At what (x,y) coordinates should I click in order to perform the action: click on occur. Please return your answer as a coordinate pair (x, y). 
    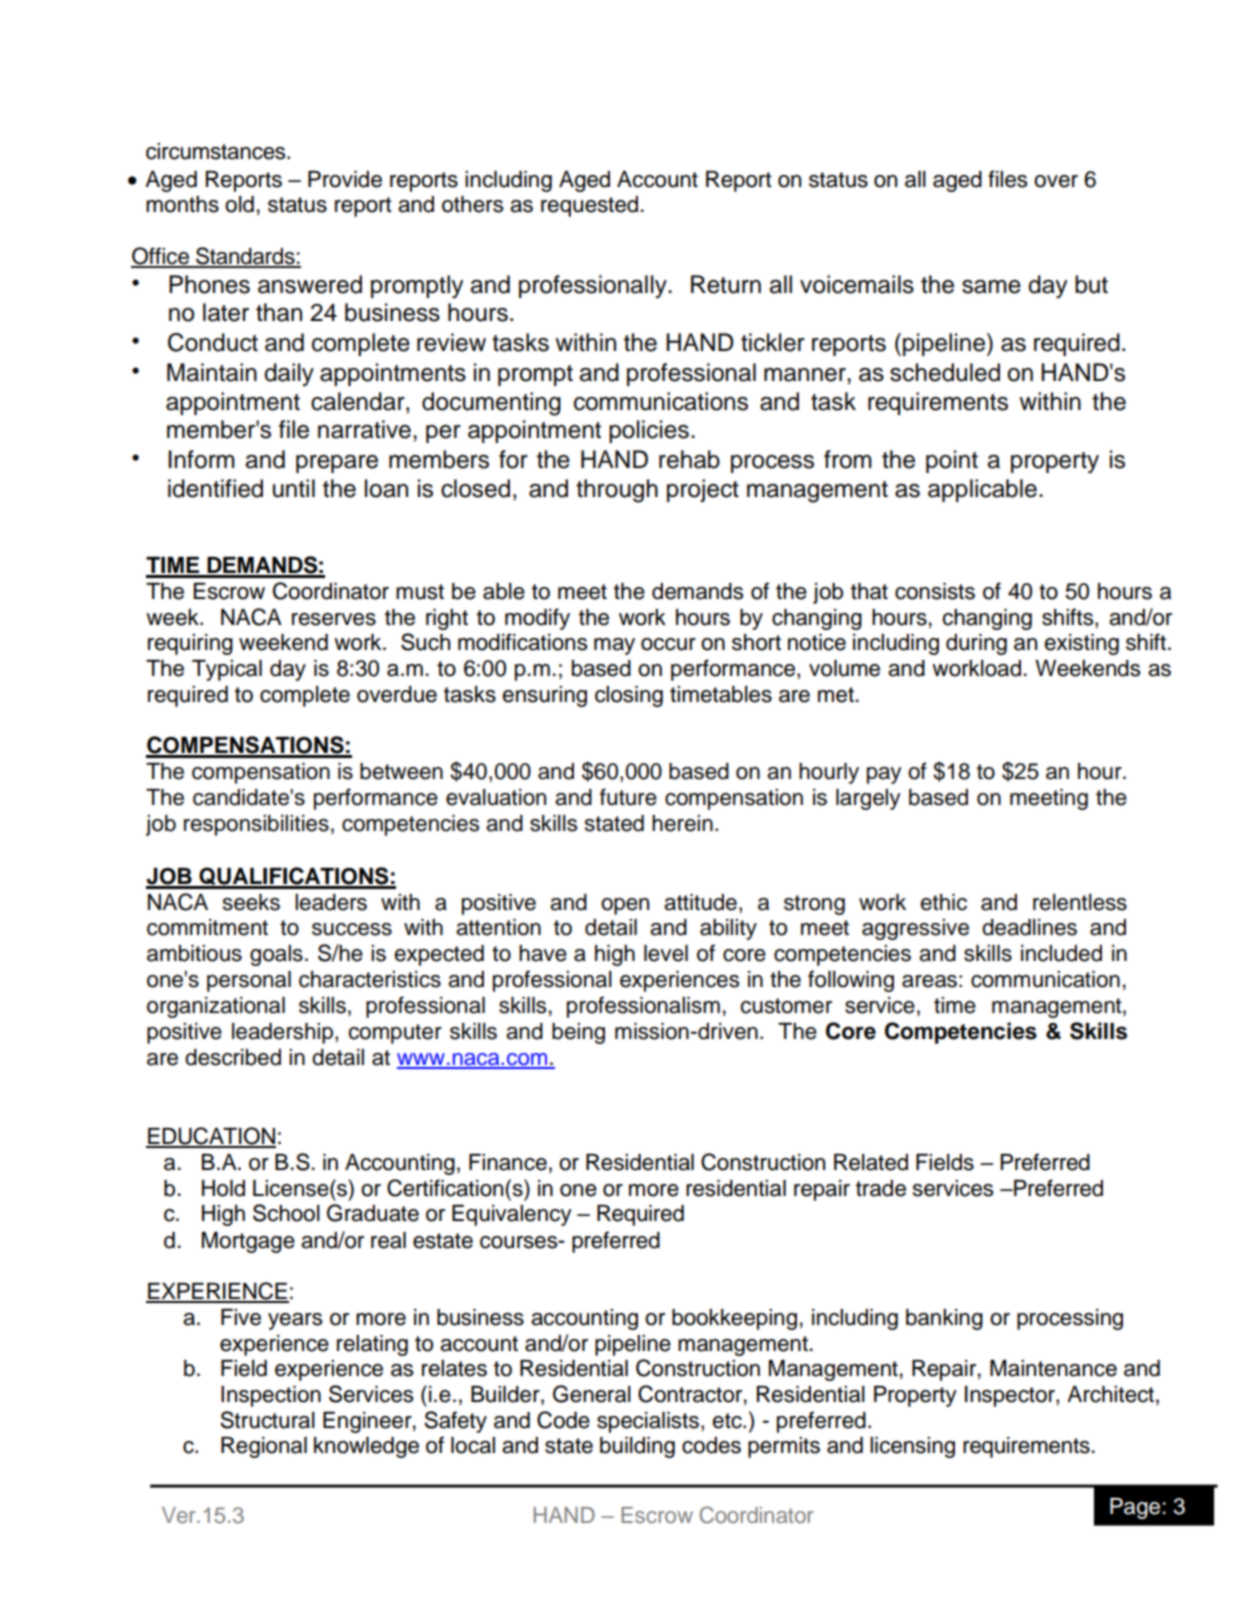
    Looking at the image, I should click on (668, 644).
